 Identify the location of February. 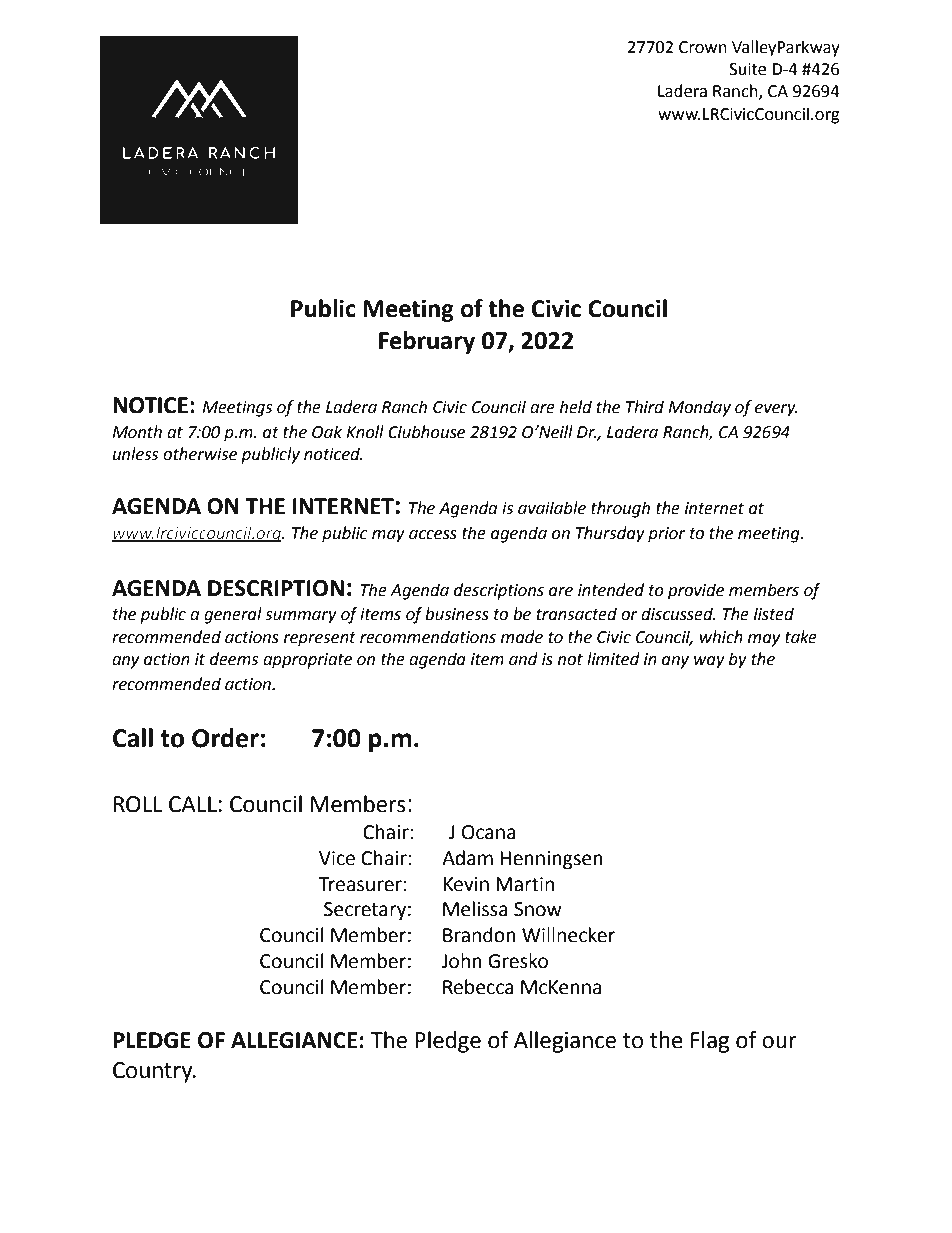
(427, 342).
